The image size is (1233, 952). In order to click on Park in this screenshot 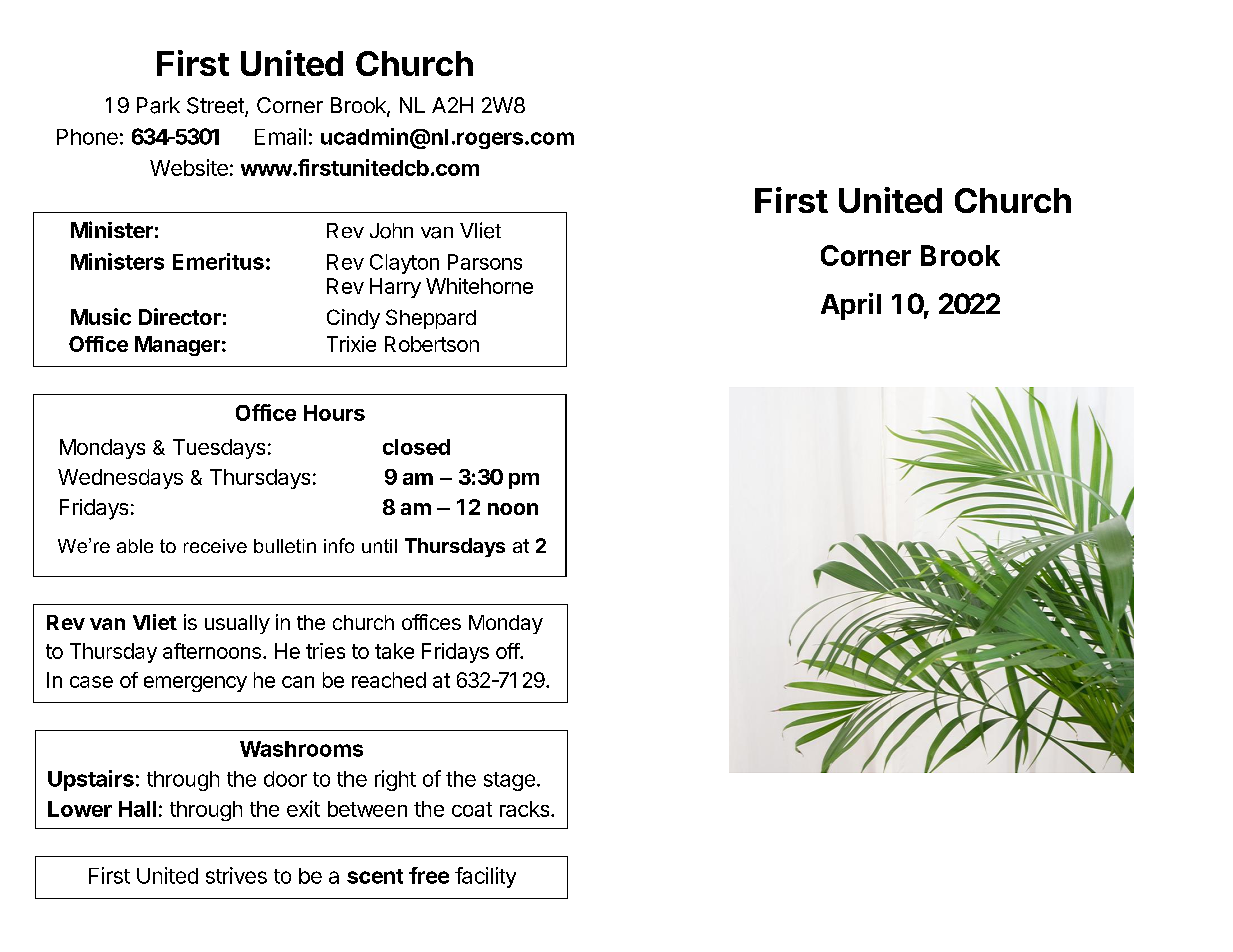, I will do `click(158, 105)`.
